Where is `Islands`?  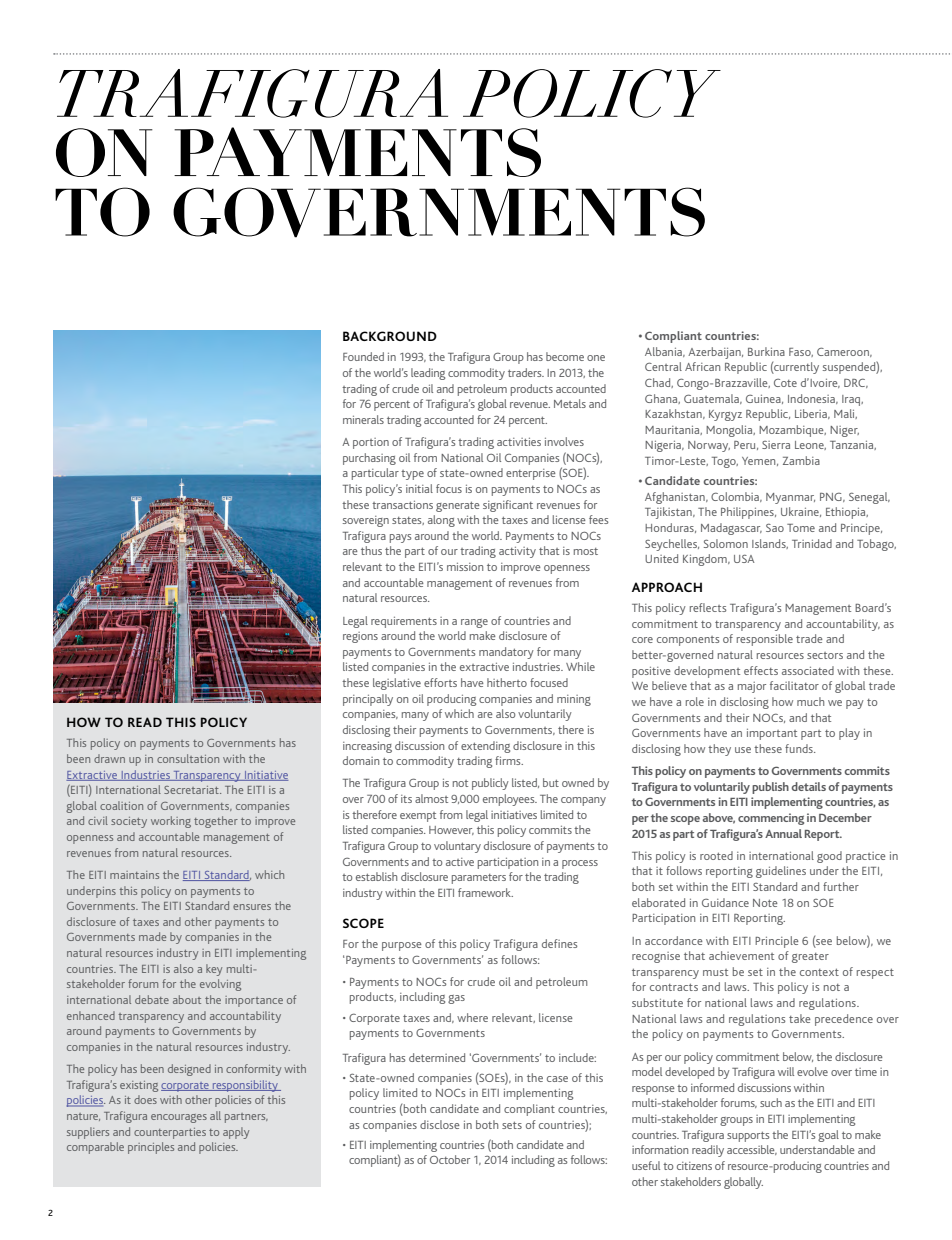
Islands is located at coordinates (770, 544).
